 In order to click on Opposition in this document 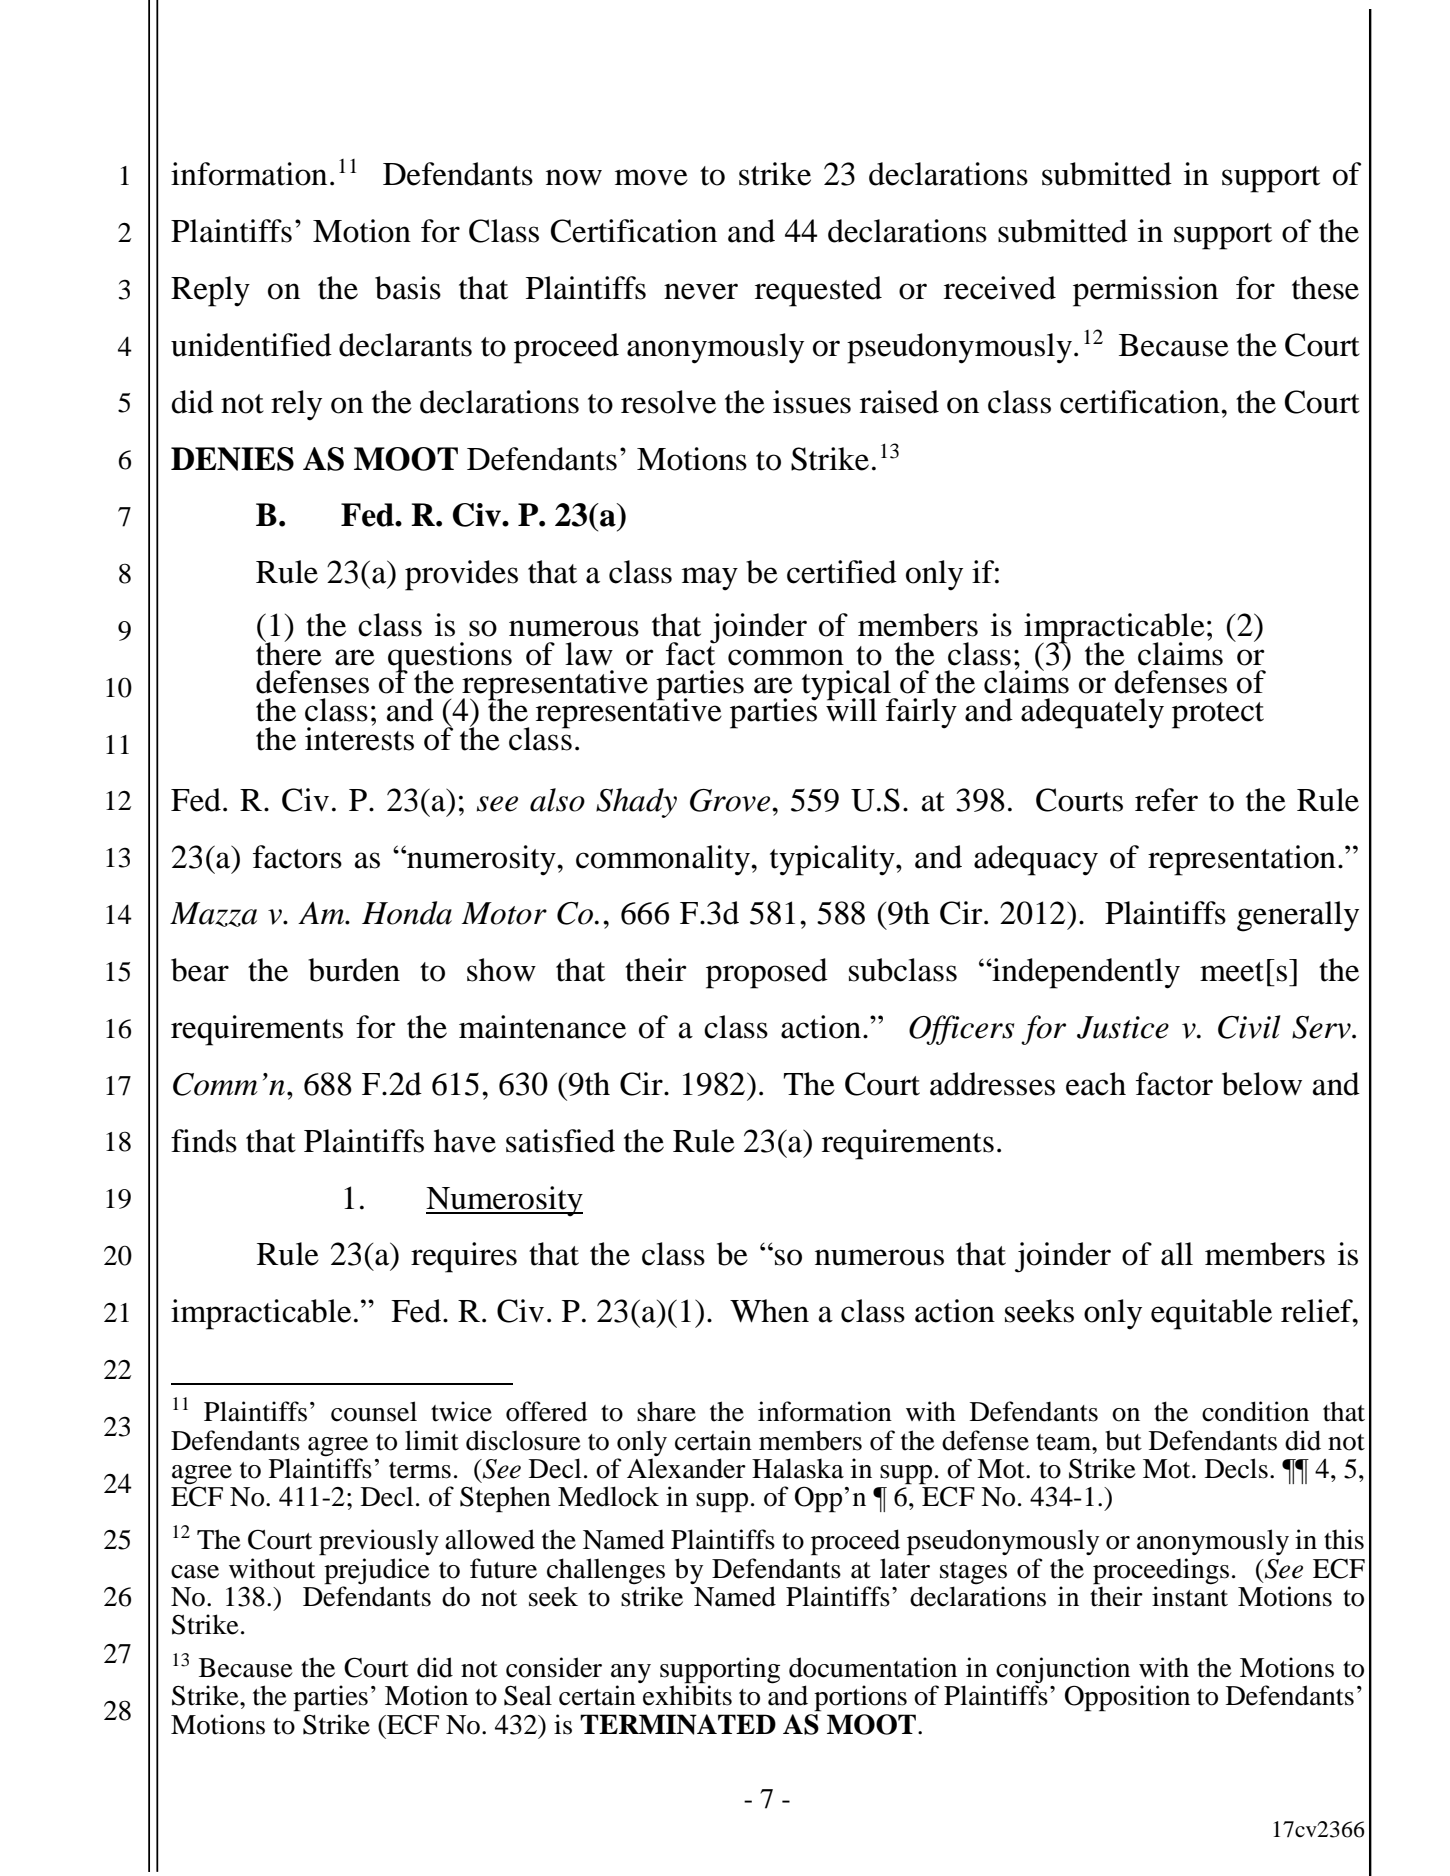, I will do `click(1127, 1698)`.
